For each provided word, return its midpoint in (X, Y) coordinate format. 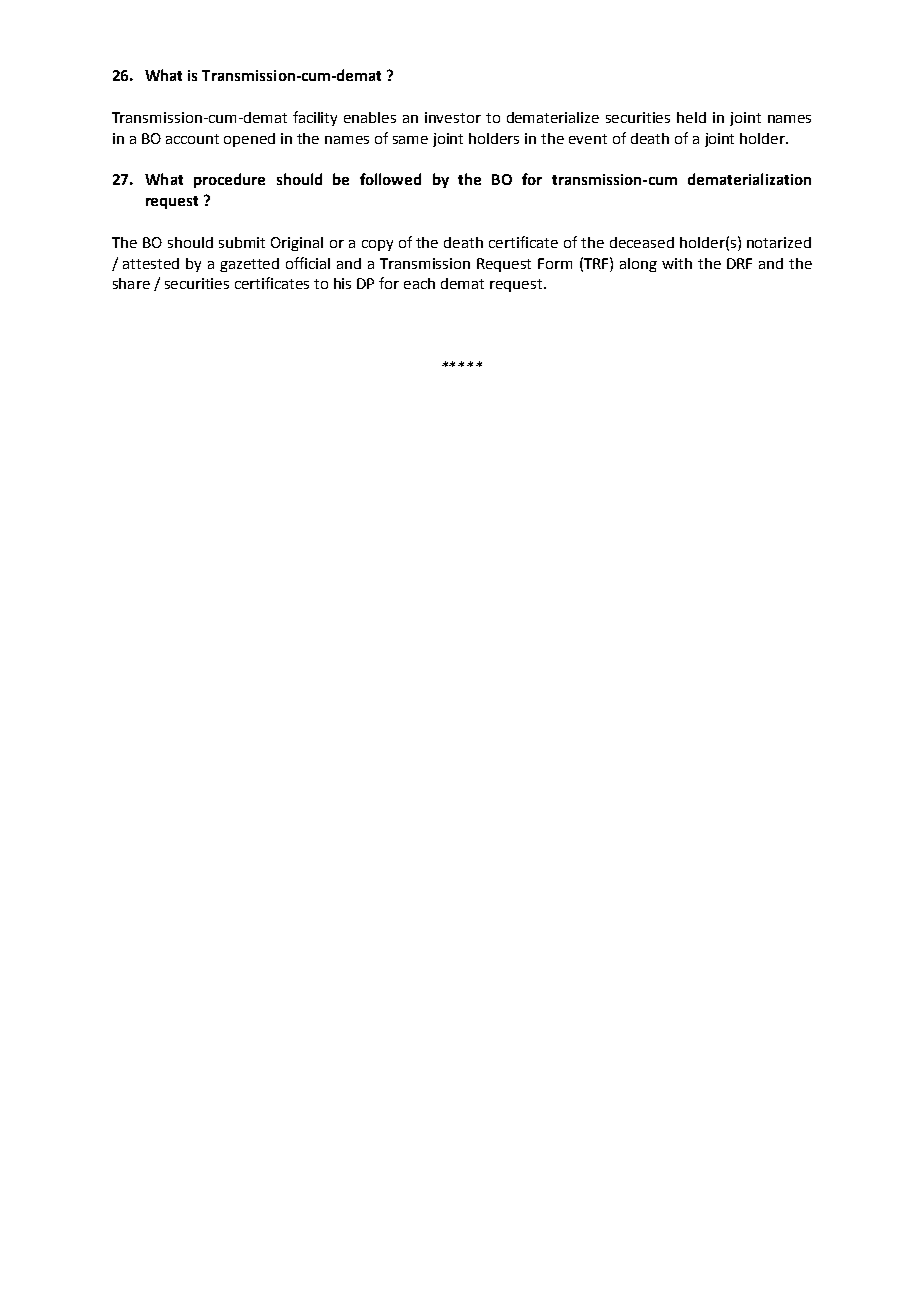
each (419, 283)
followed (390, 179)
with (677, 263)
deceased (642, 242)
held (691, 117)
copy (377, 245)
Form (555, 263)
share (131, 283)
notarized (779, 242)
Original (297, 244)
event (588, 139)
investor (453, 117)
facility (315, 118)
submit (242, 242)
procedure (229, 180)
